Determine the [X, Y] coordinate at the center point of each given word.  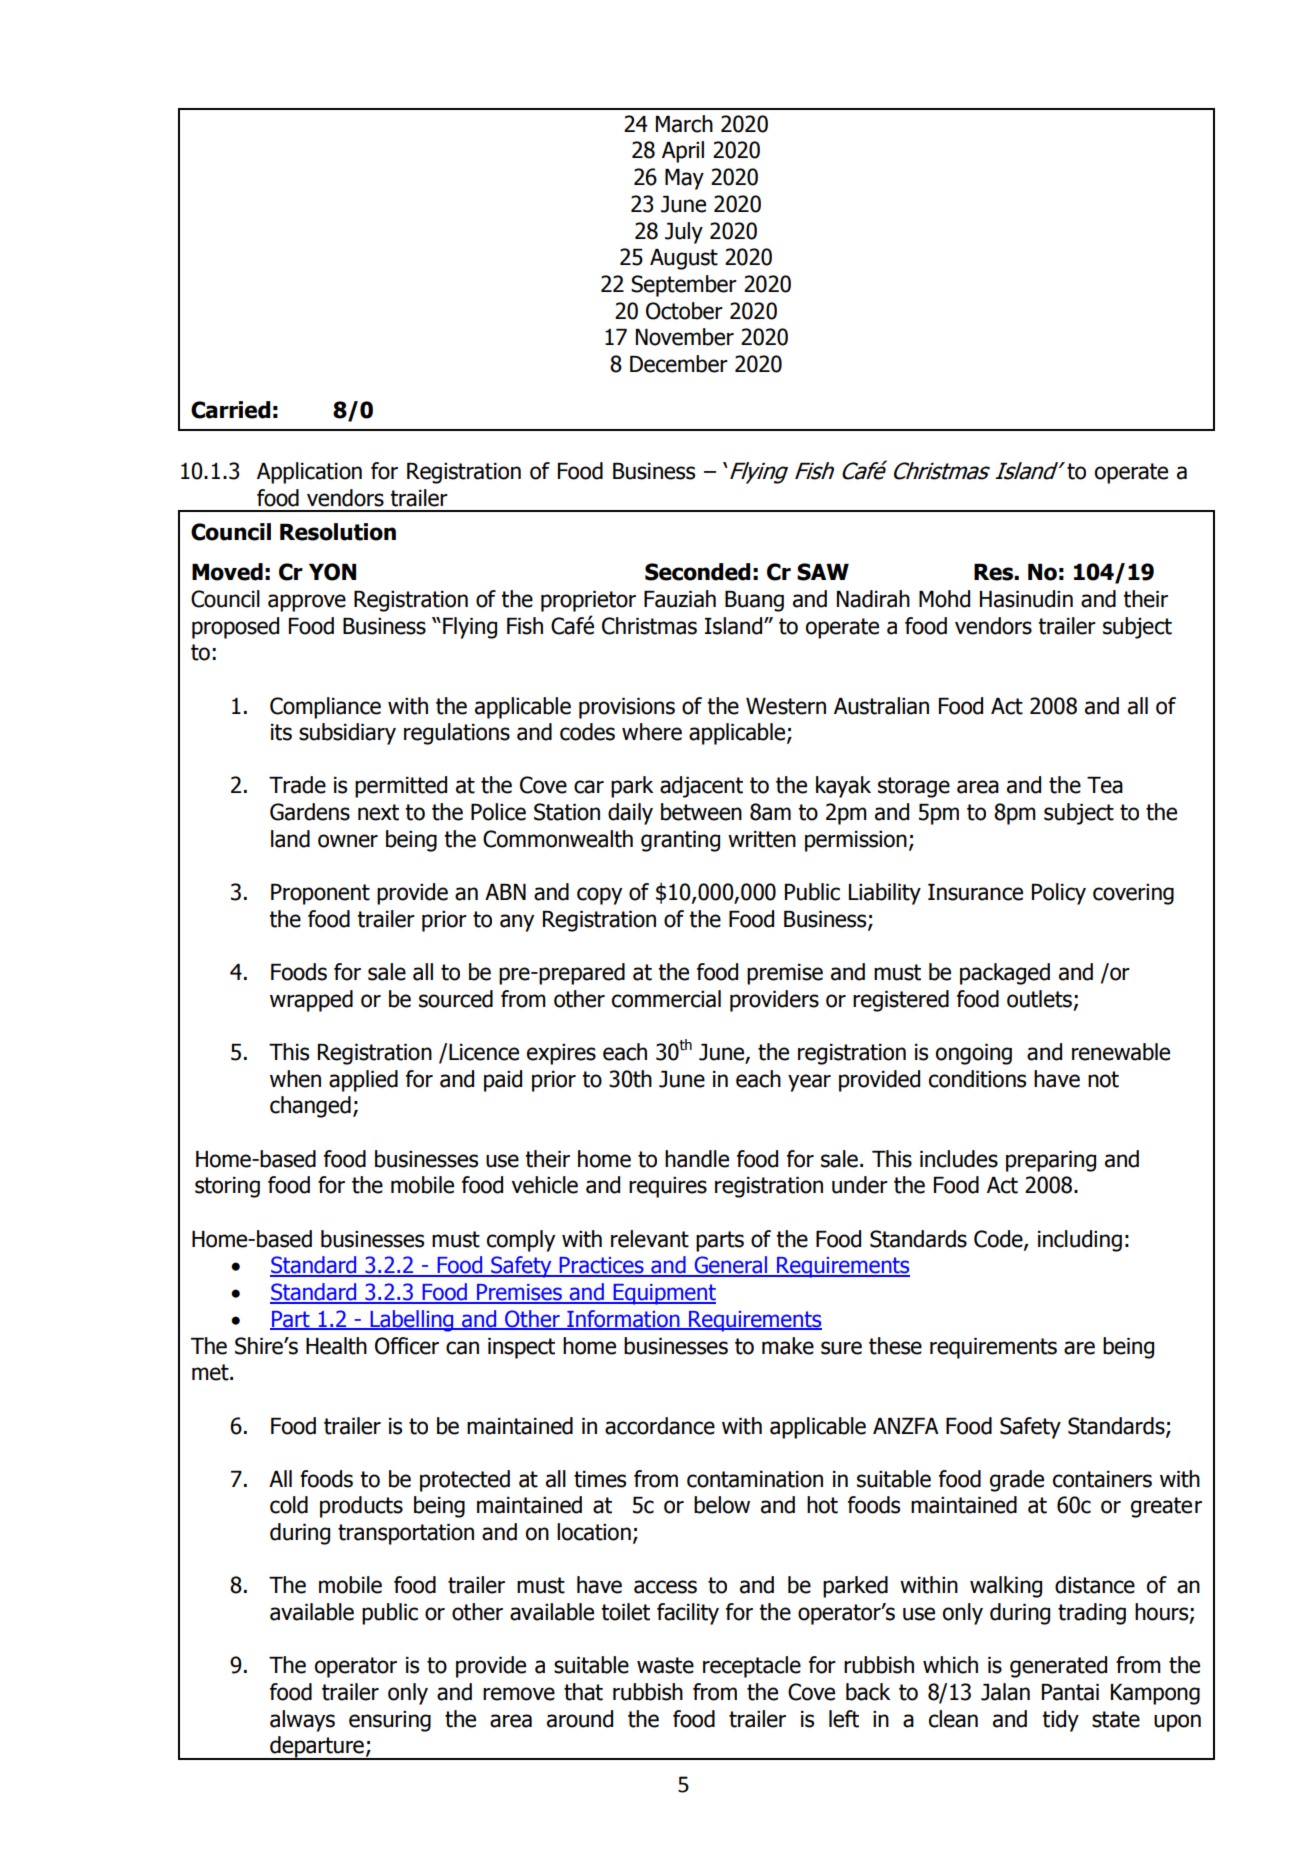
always [302, 1721]
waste [665, 1665]
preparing [1051, 1161]
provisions [627, 708]
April [683, 152]
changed [310, 1107]
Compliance [325, 708]
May [684, 179]
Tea [1105, 785]
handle [697, 1159]
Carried [230, 410]
